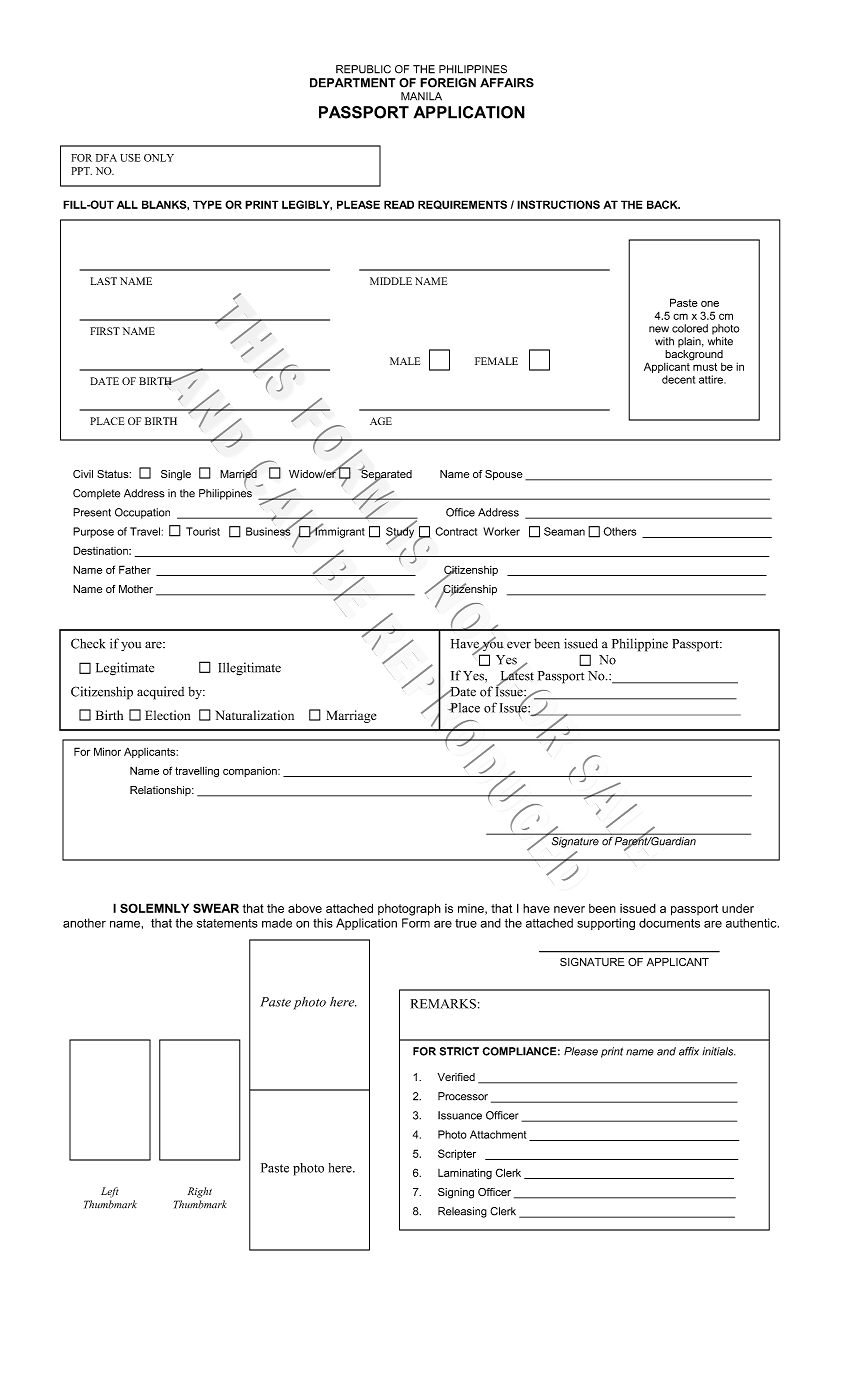 The width and height of the screenshot is (849, 1400). Describe the element at coordinates (456, 1193) in the screenshot. I see `Signing` at that location.
